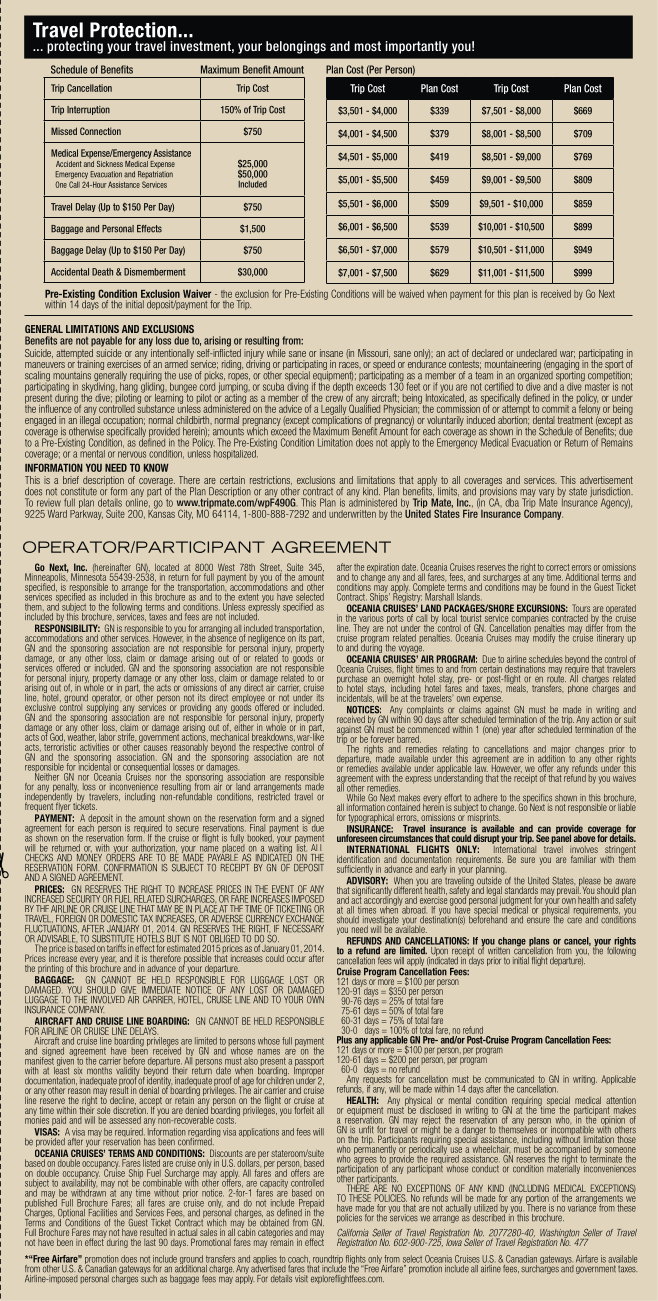  Describe the element at coordinates (167, 567) in the screenshot. I see `located` at that location.
